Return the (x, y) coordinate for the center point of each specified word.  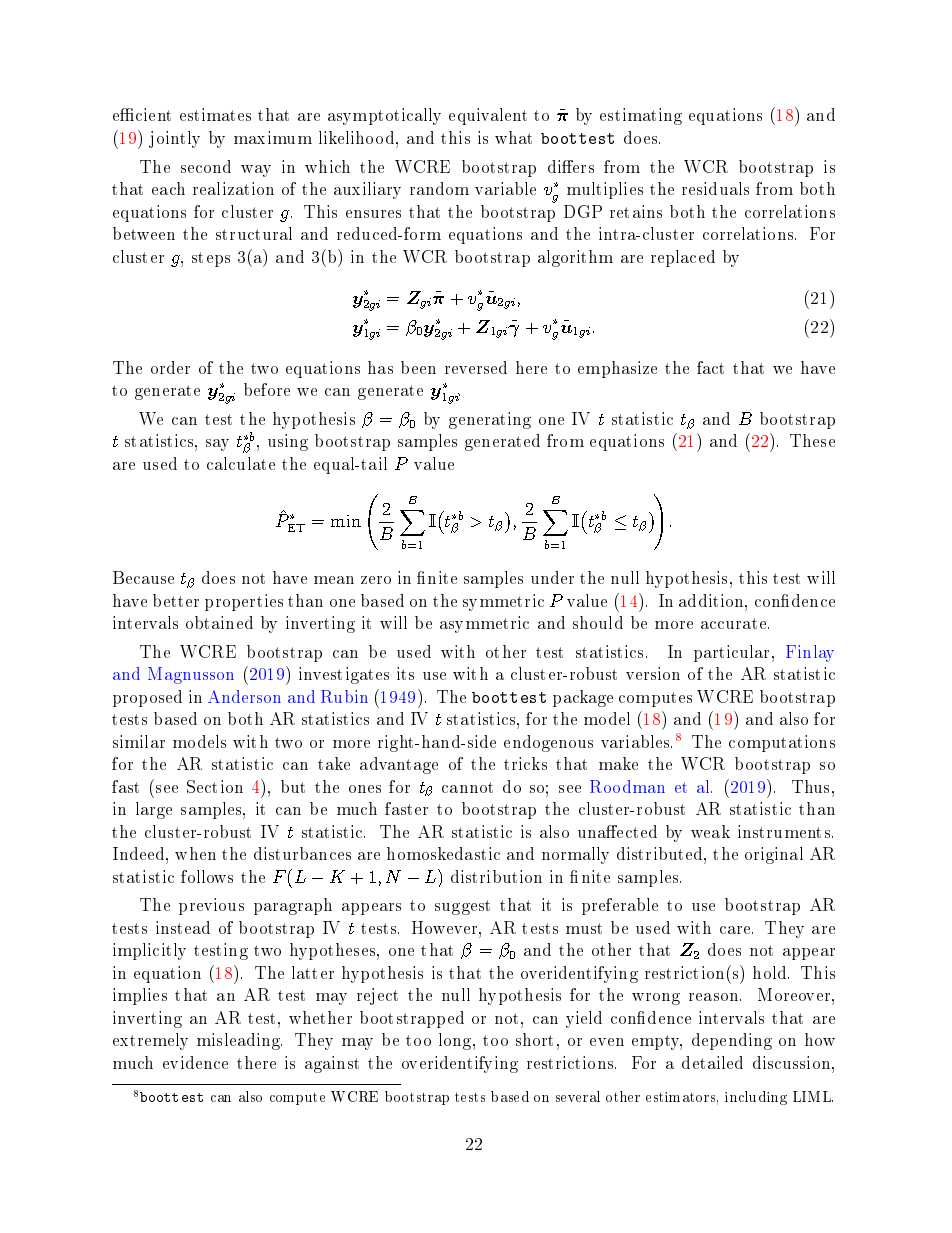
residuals (715, 188)
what (513, 137)
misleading (239, 1041)
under (552, 577)
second (206, 166)
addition (712, 600)
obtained (219, 622)
